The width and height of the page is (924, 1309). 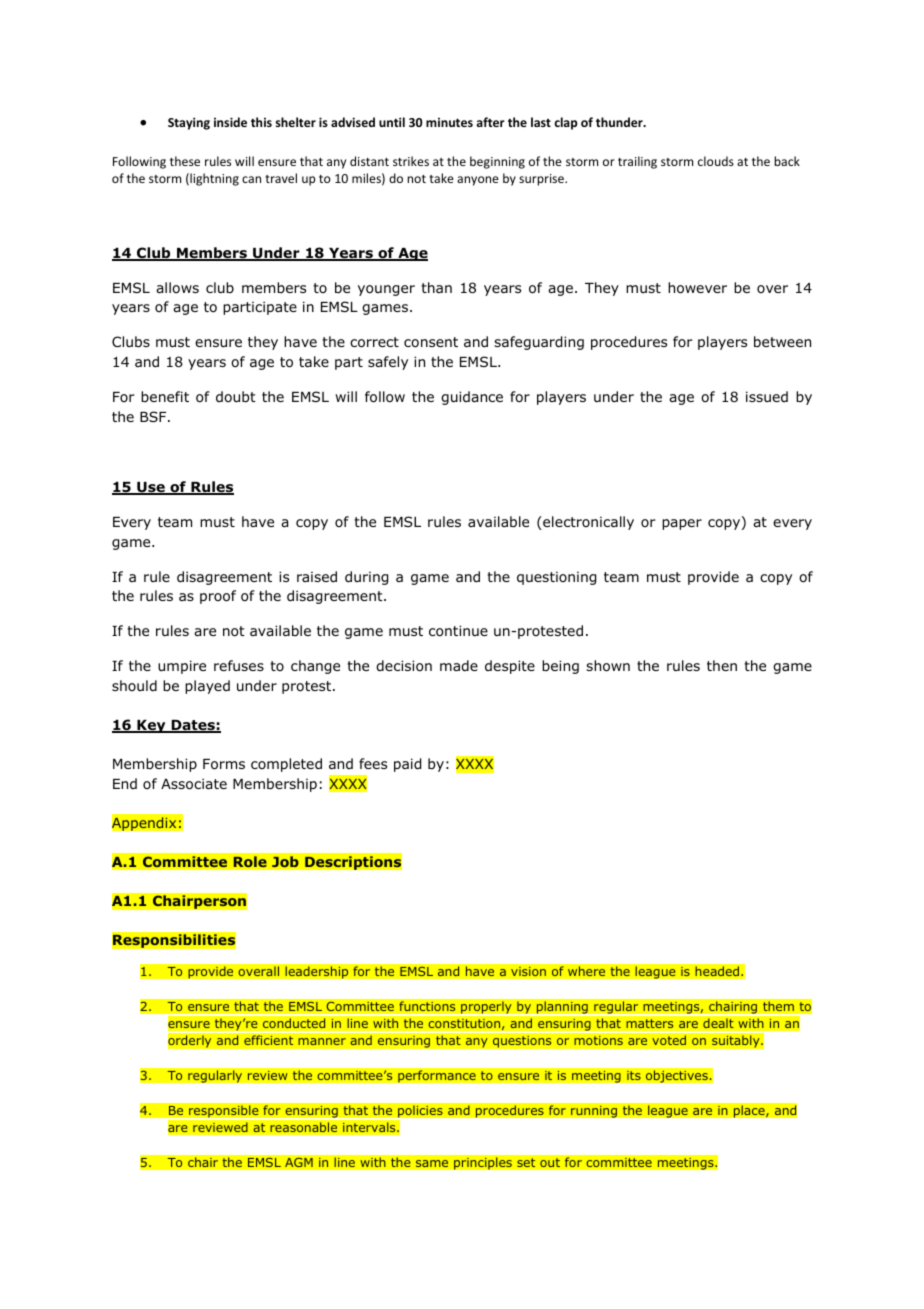 I want to click on then, so click(x=722, y=665).
